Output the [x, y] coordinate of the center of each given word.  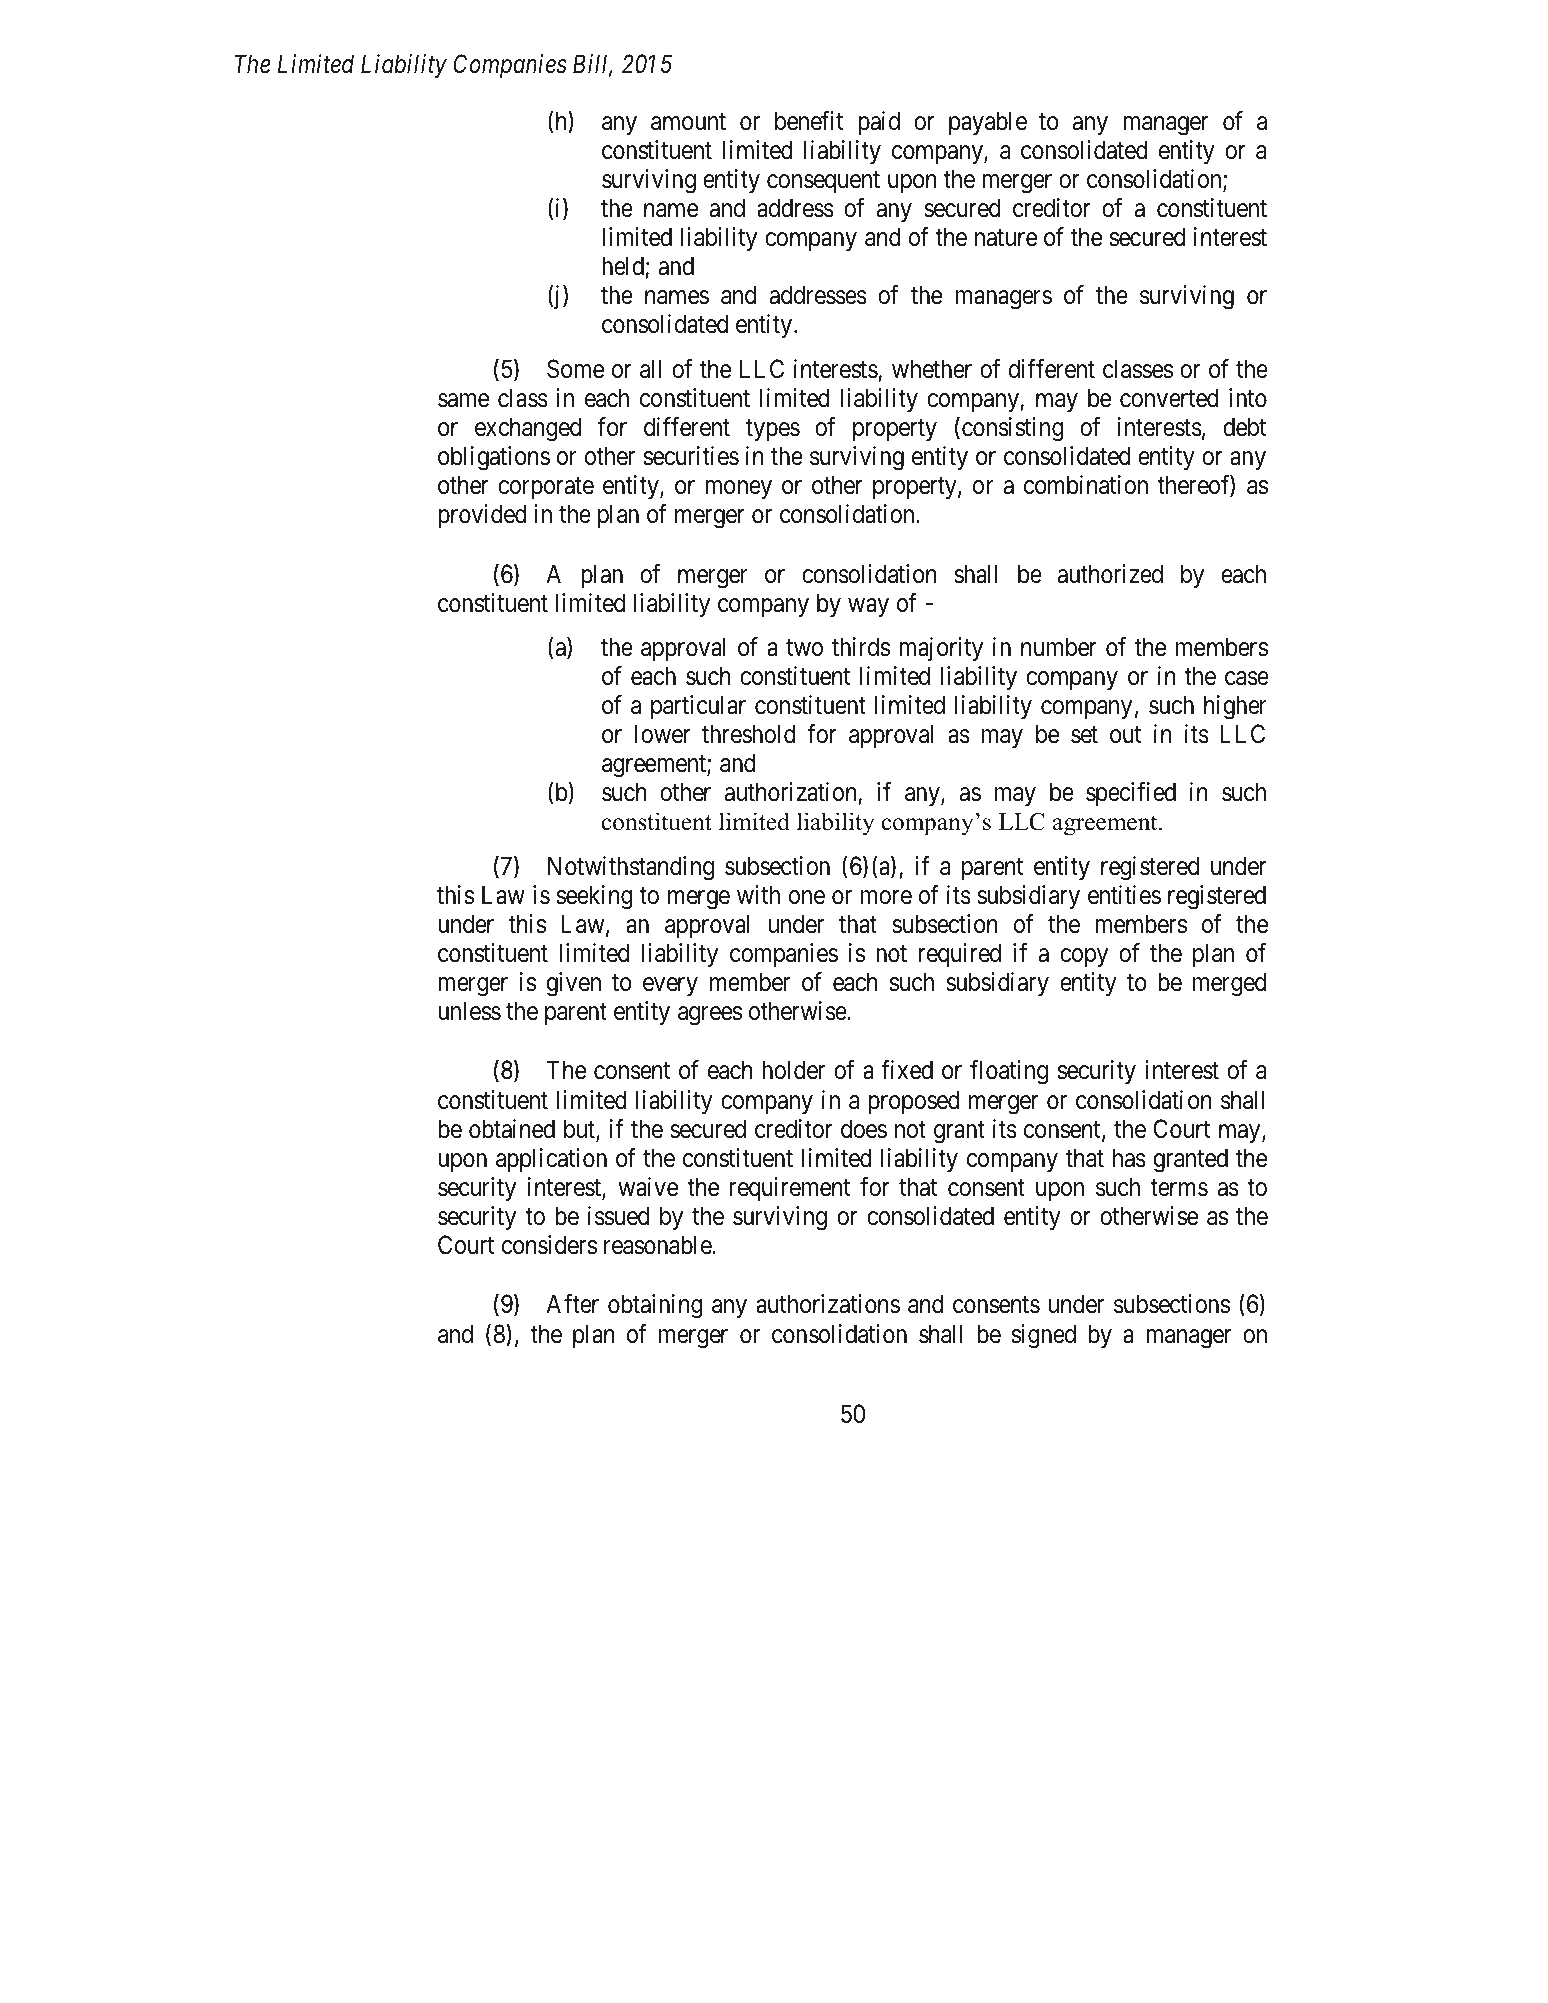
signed [1044, 1336]
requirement [789, 1189]
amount [688, 122]
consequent [823, 182]
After [572, 1304]
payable [988, 123]
